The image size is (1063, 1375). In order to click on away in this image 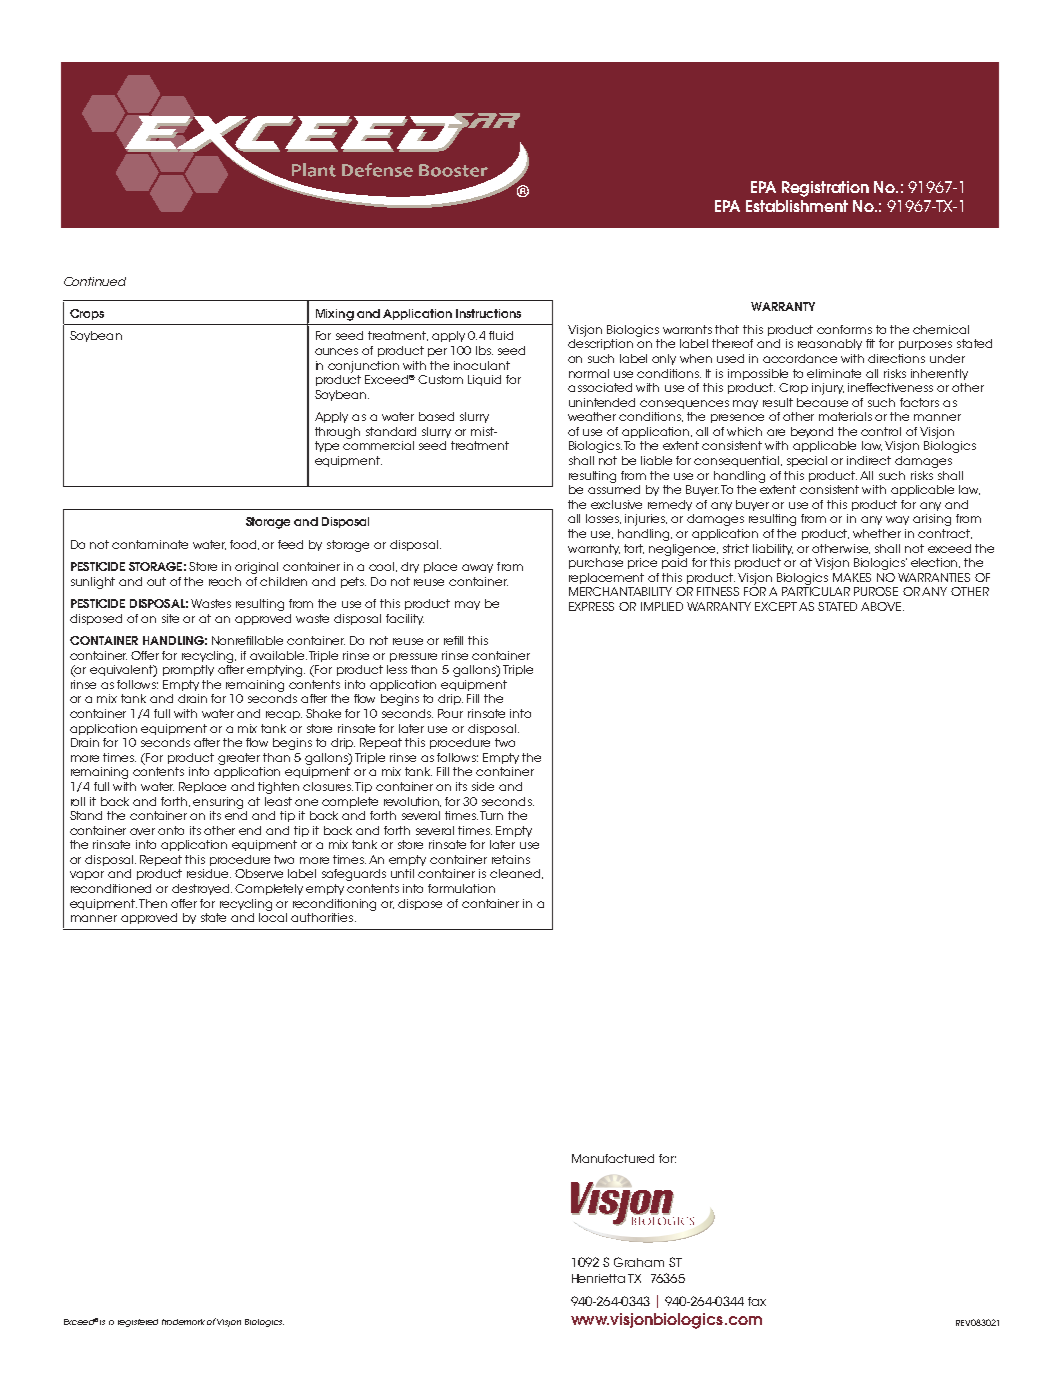, I will do `click(477, 568)`.
